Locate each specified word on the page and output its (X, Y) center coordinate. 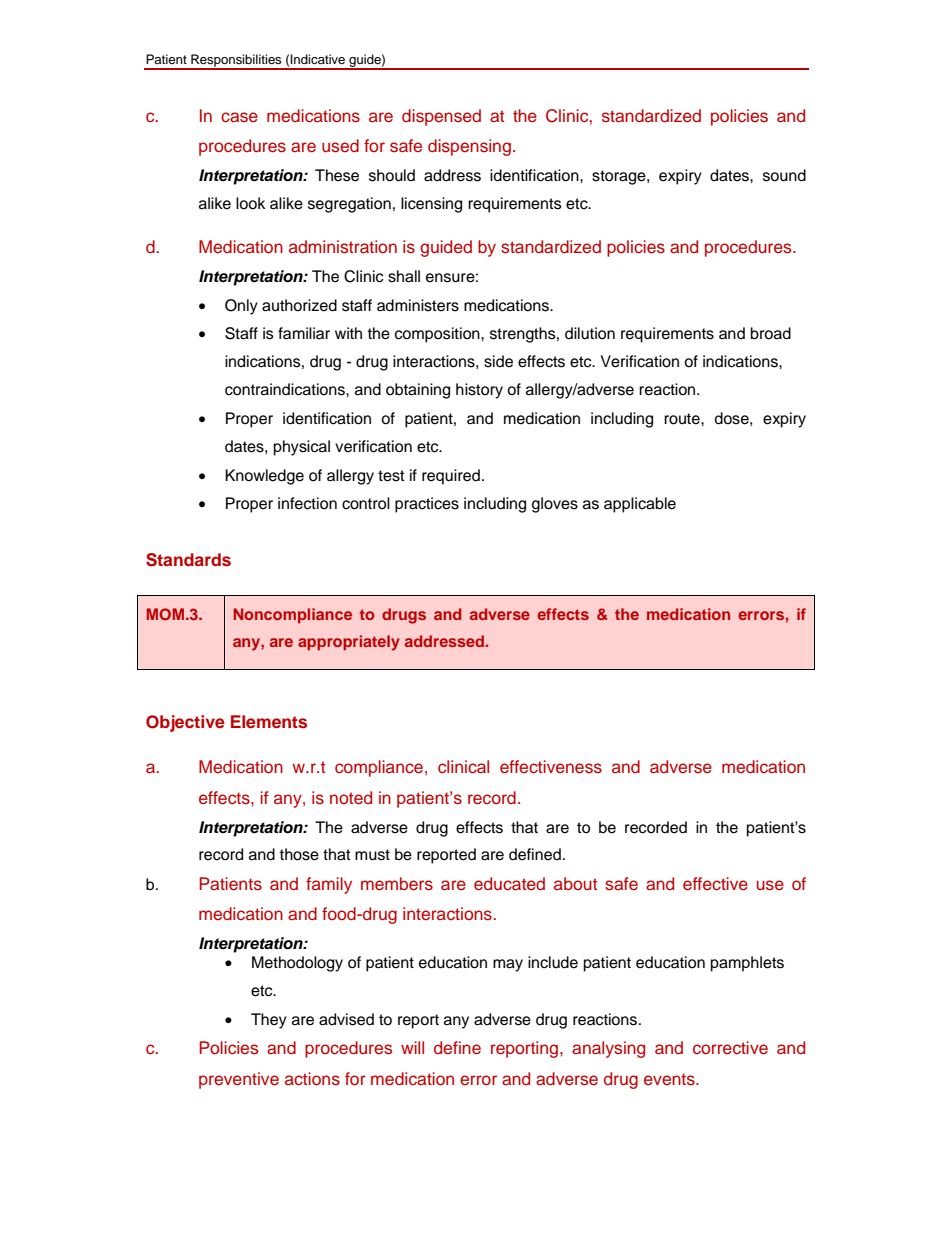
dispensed (441, 117)
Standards (188, 560)
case (239, 117)
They (269, 1021)
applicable (640, 505)
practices (427, 505)
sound (784, 175)
